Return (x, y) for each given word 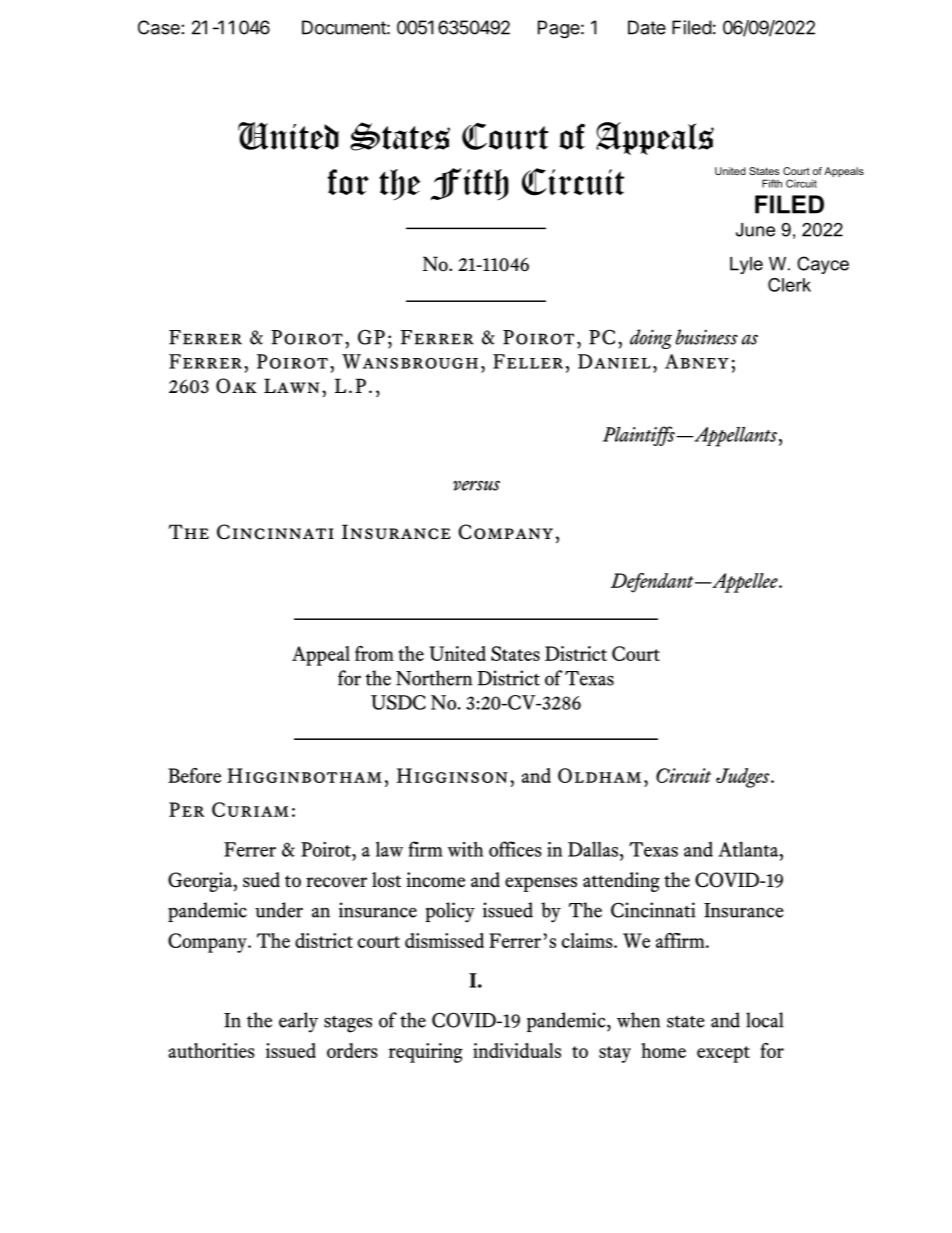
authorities (211, 1050)
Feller (528, 361)
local (765, 1020)
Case (159, 27)
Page (559, 29)
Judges (744, 778)
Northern (434, 678)
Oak (236, 386)
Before (194, 775)
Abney (697, 361)
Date (647, 27)
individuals (517, 1050)
